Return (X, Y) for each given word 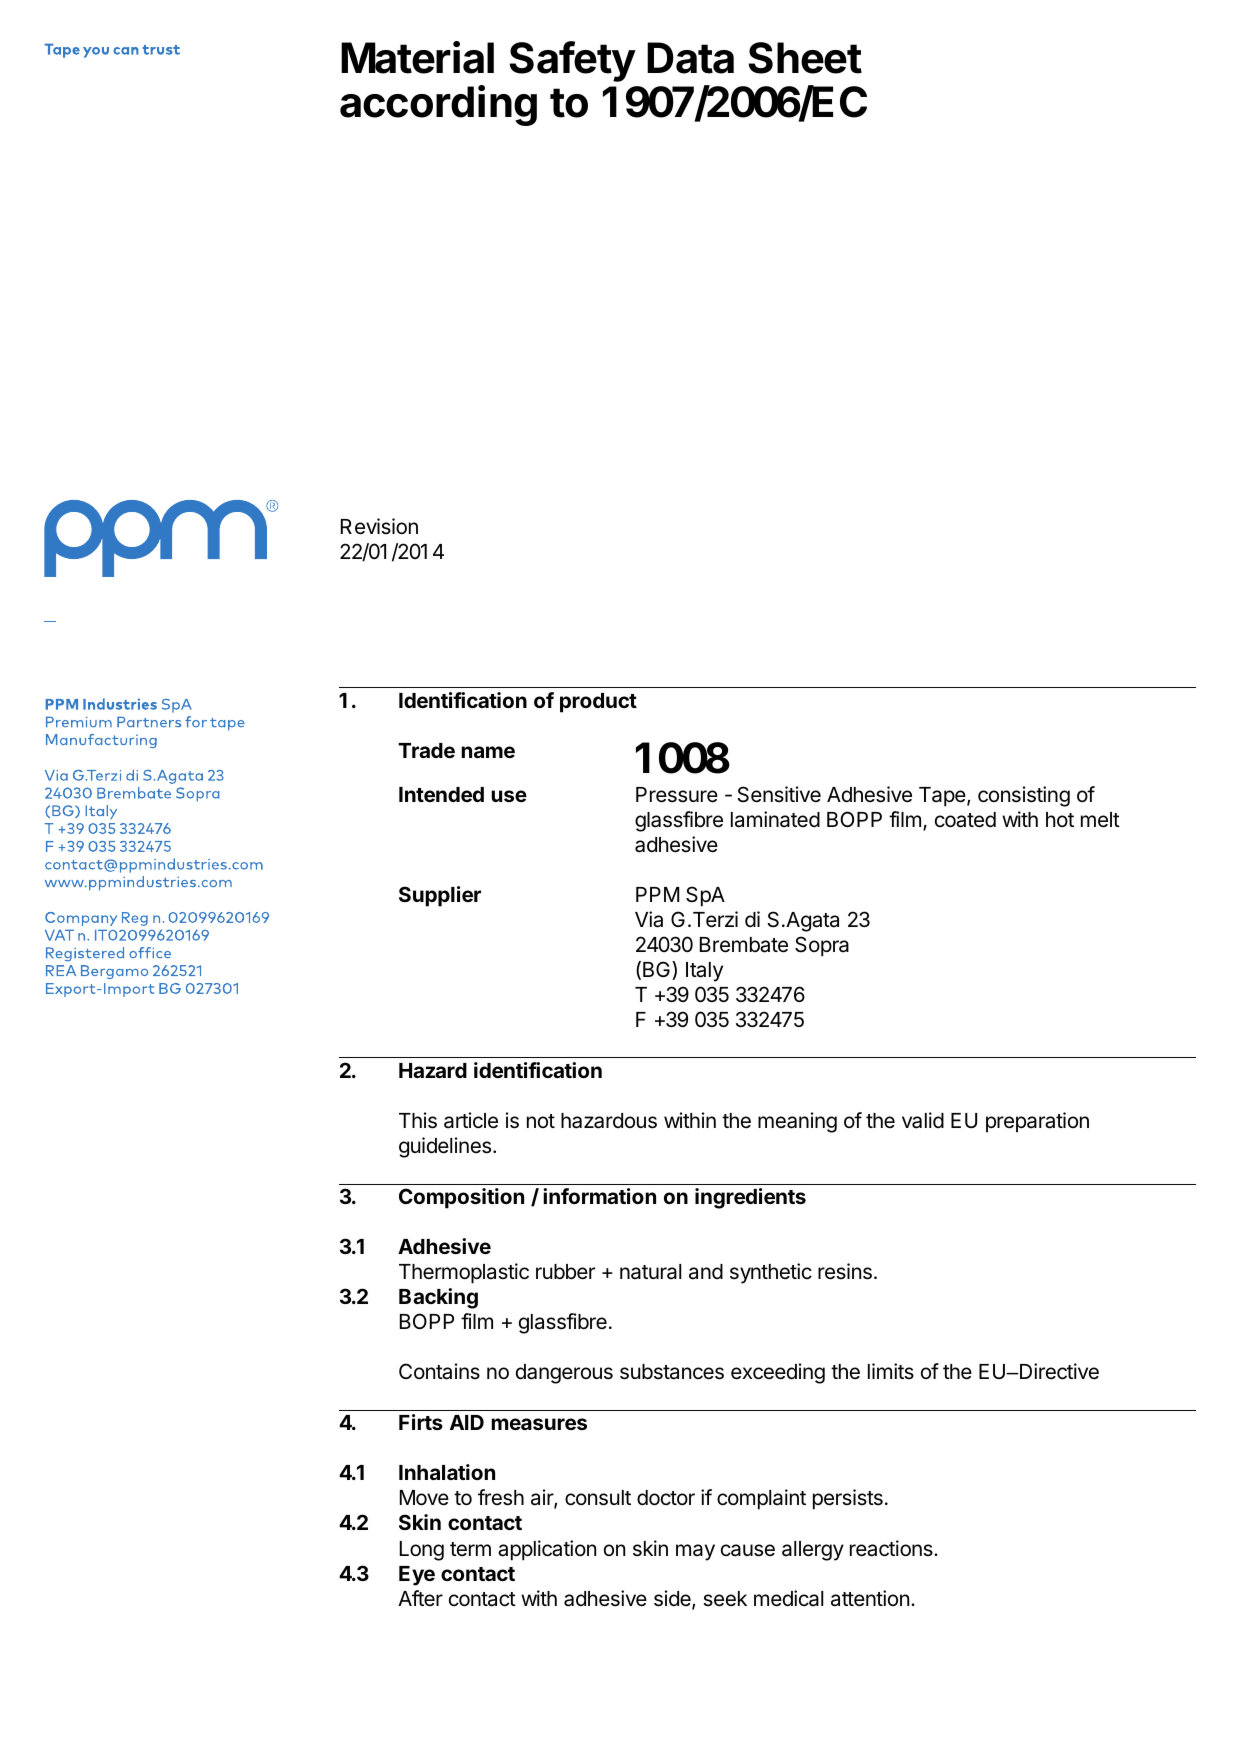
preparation (1037, 1122)
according (438, 105)
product (598, 703)
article (471, 1120)
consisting (1024, 796)
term (470, 1549)
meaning (797, 1122)
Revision (379, 526)
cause (748, 1550)
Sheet (805, 58)
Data (690, 58)
